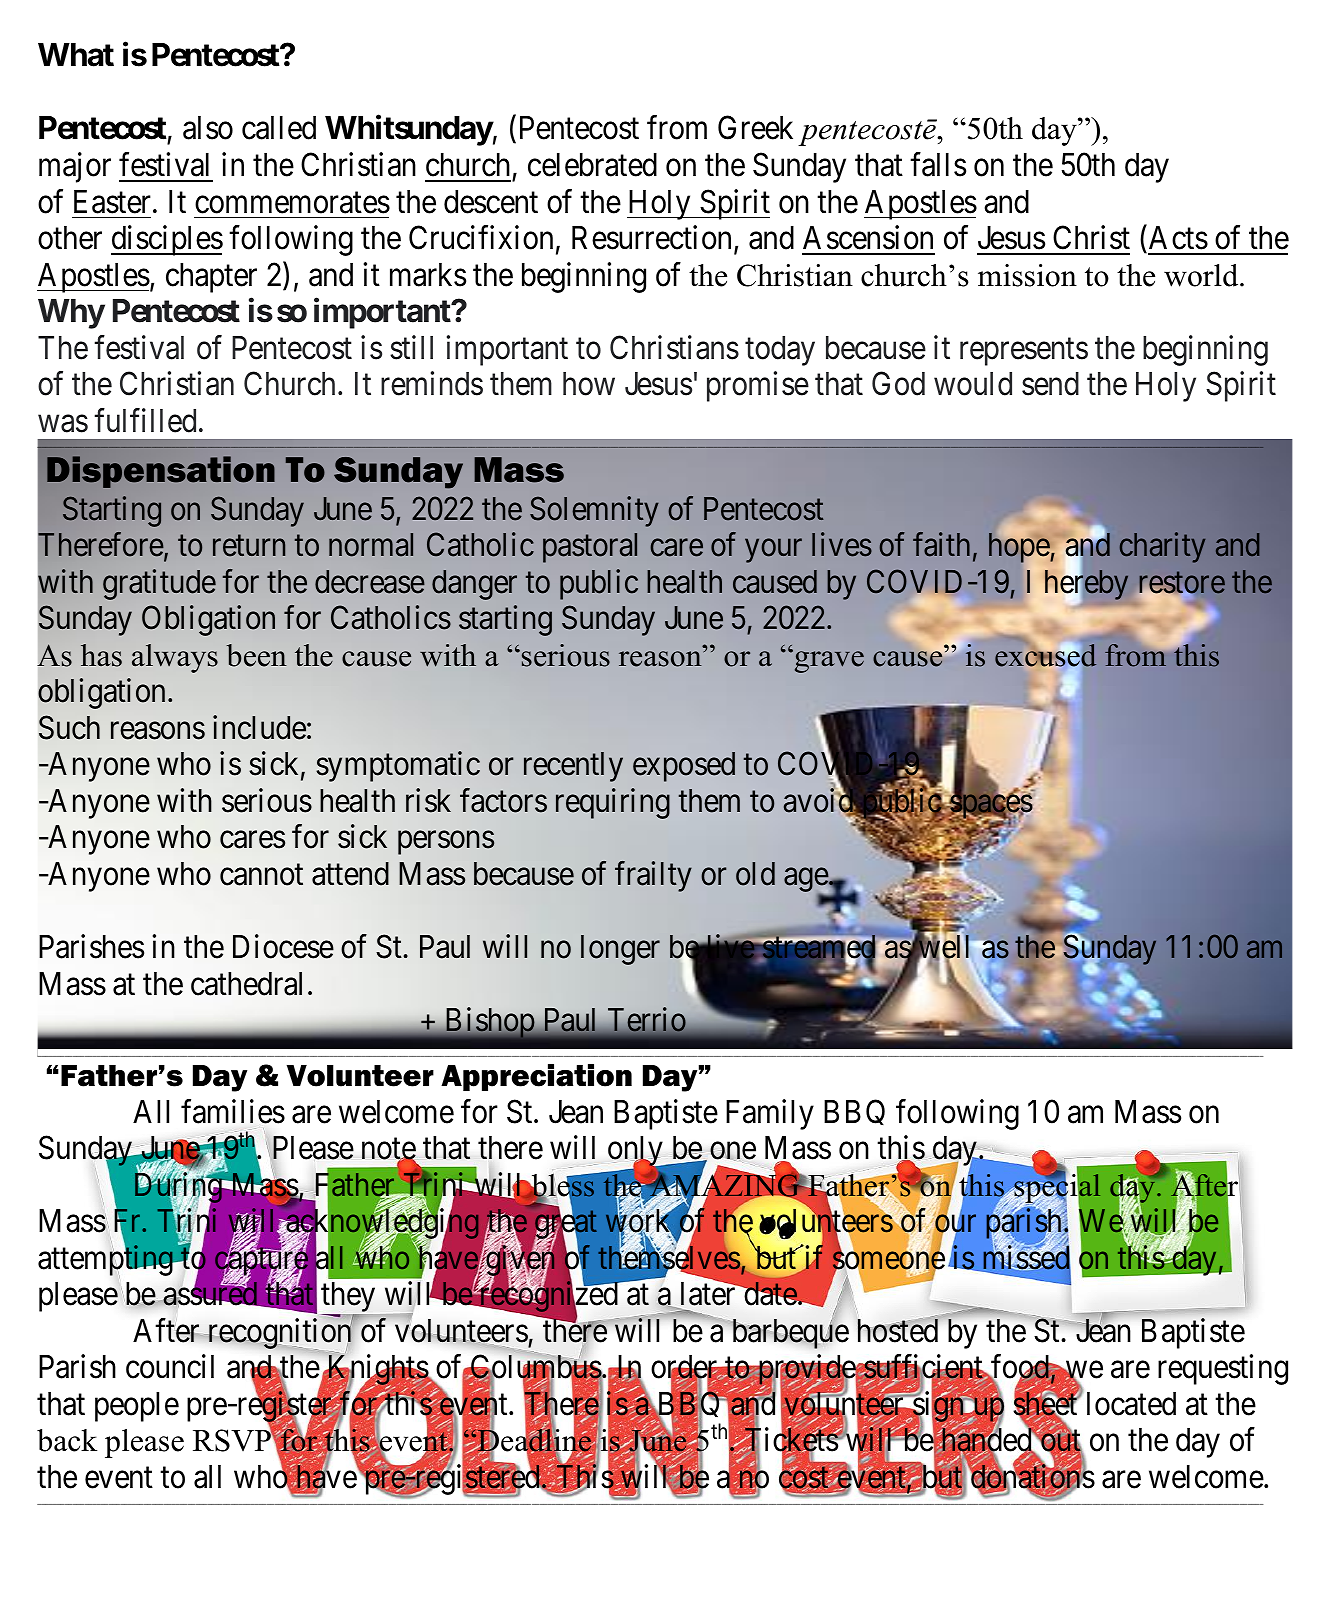 Image resolution: width=1334 pixels, height=1619 pixels. What do you see at coordinates (208, 128) in the document?
I see `also` at bounding box center [208, 128].
